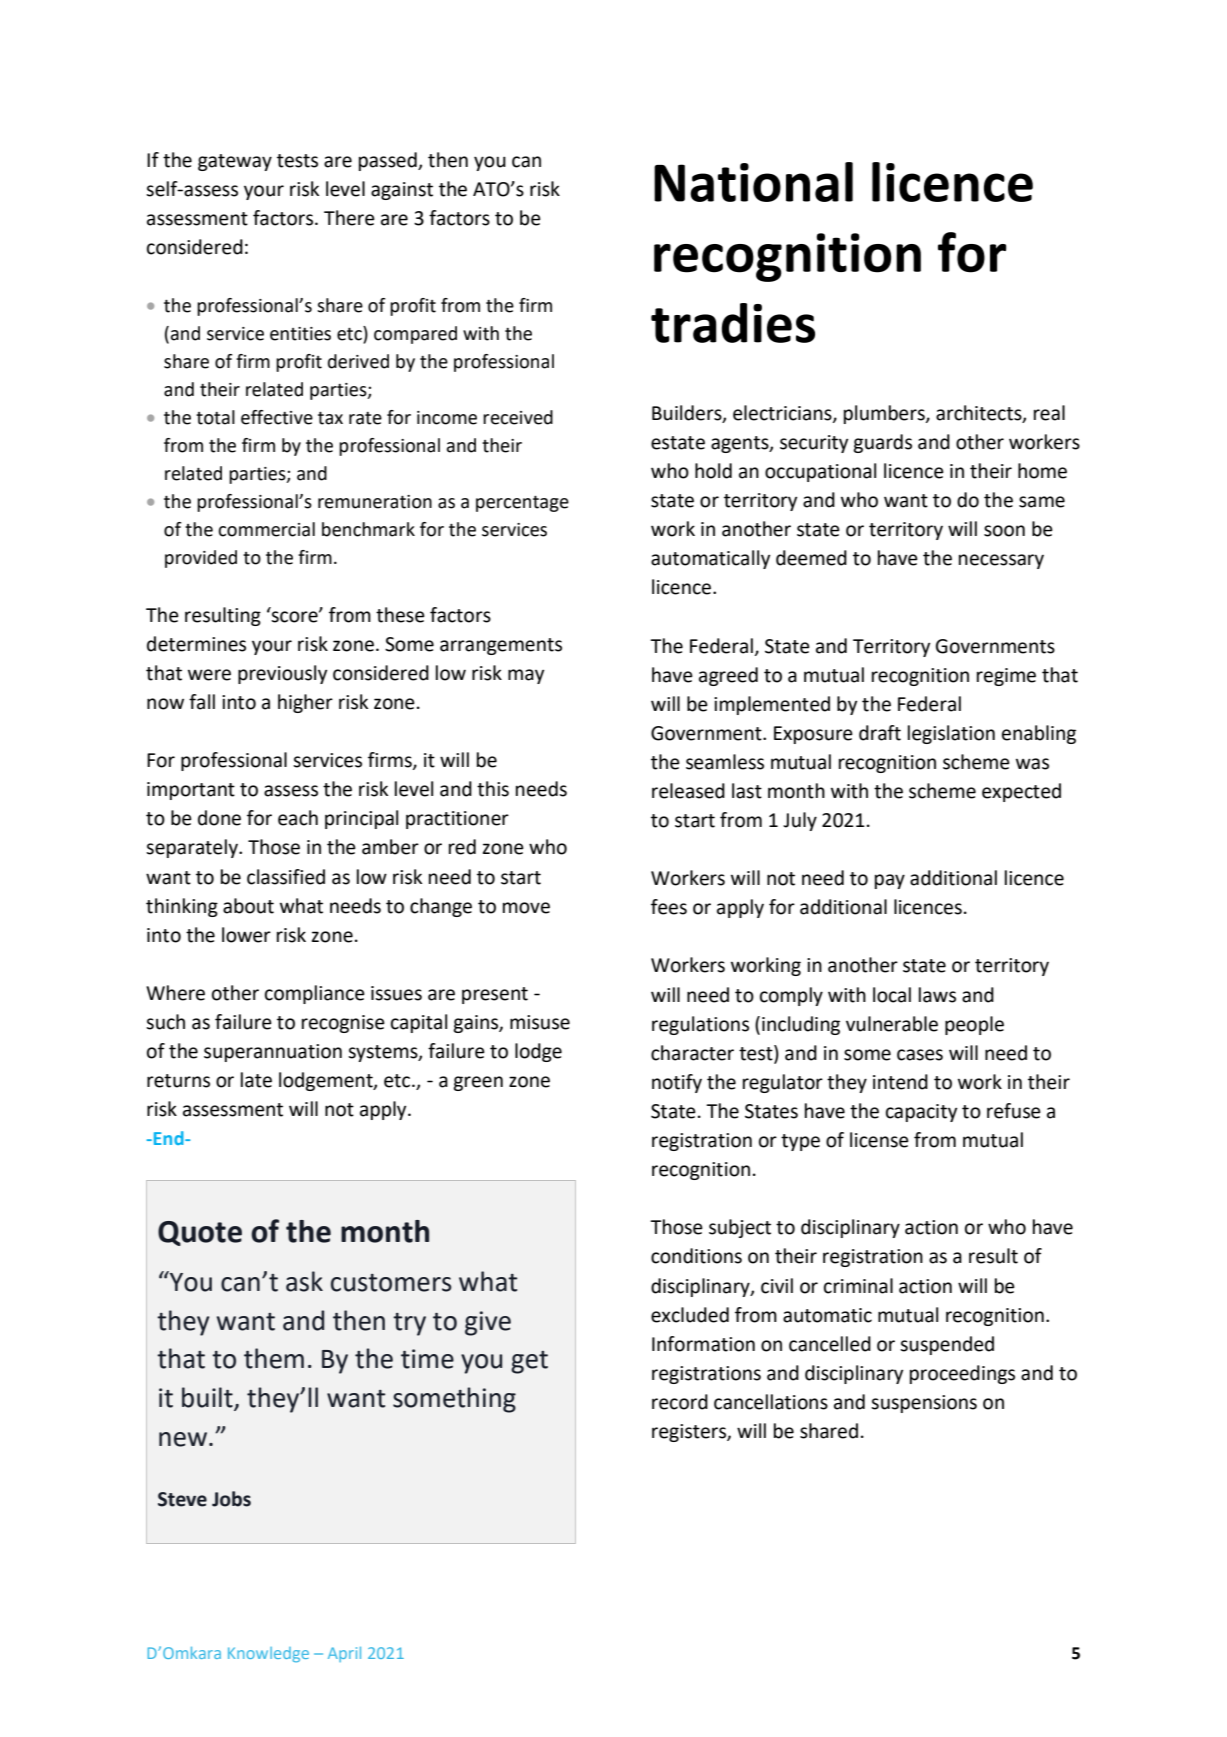  Describe the element at coordinates (526, 676) in the screenshot. I see `may` at that location.
